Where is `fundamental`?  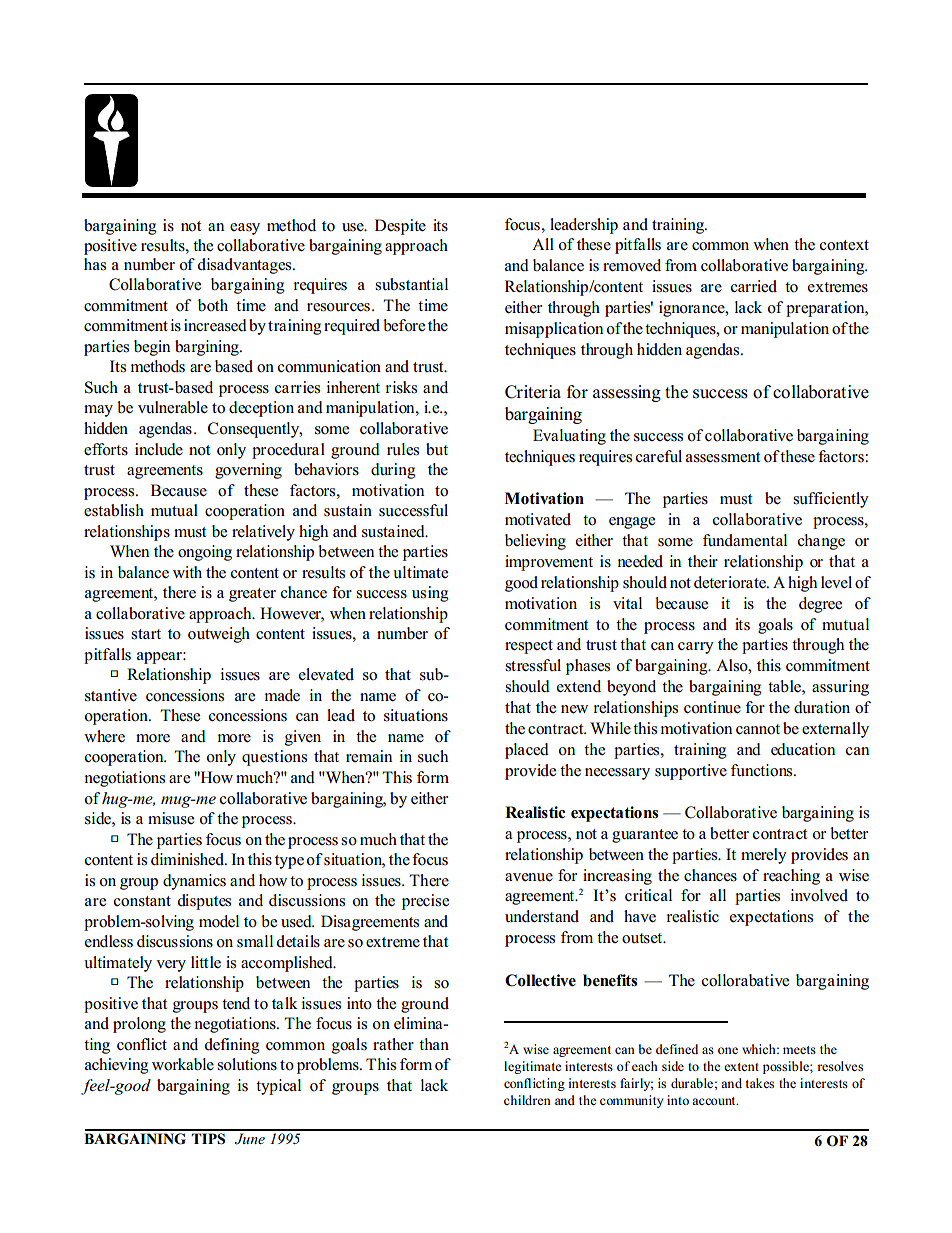
fundamental is located at coordinates (745, 540).
